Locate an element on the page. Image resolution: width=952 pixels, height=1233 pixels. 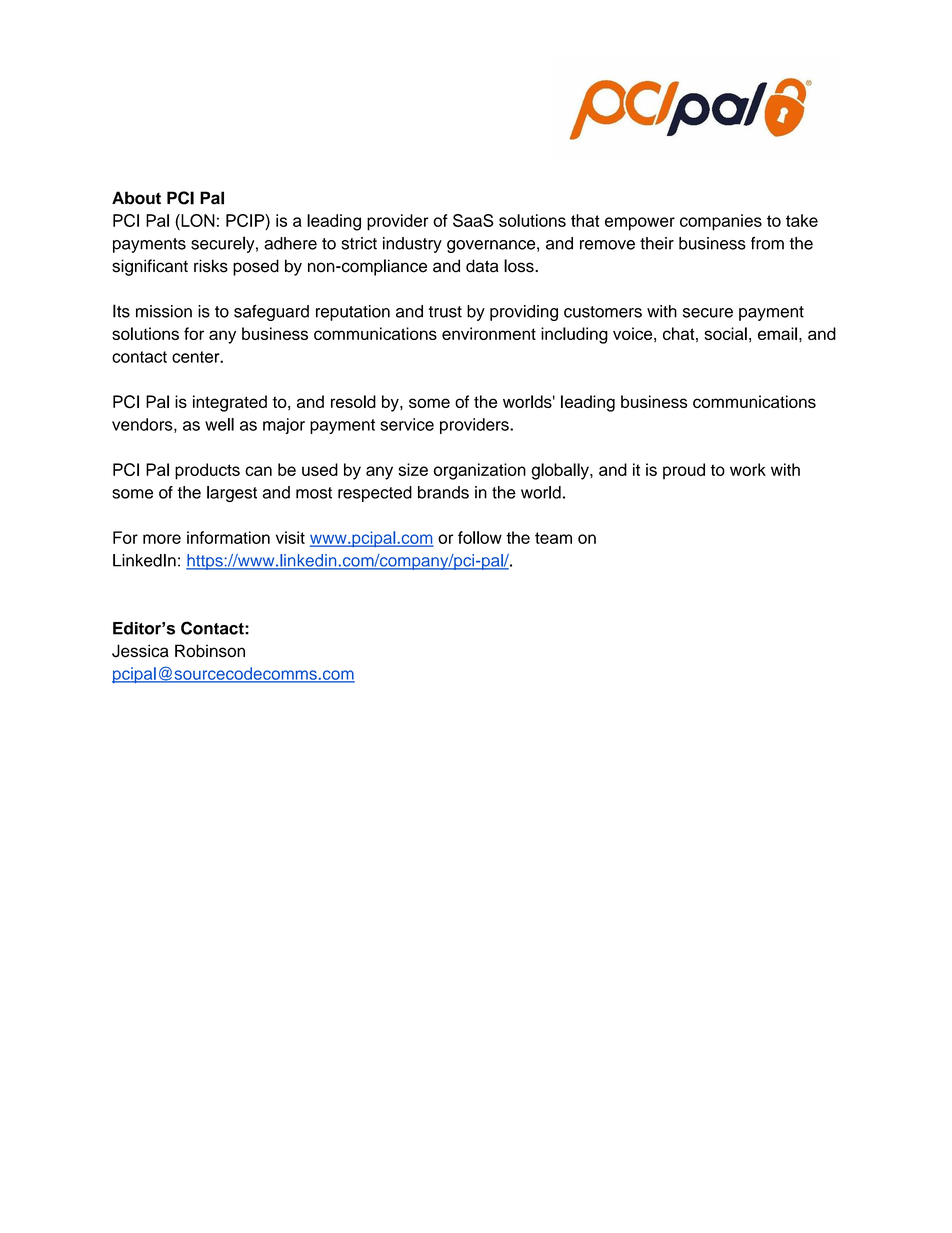
mission is located at coordinates (164, 311).
